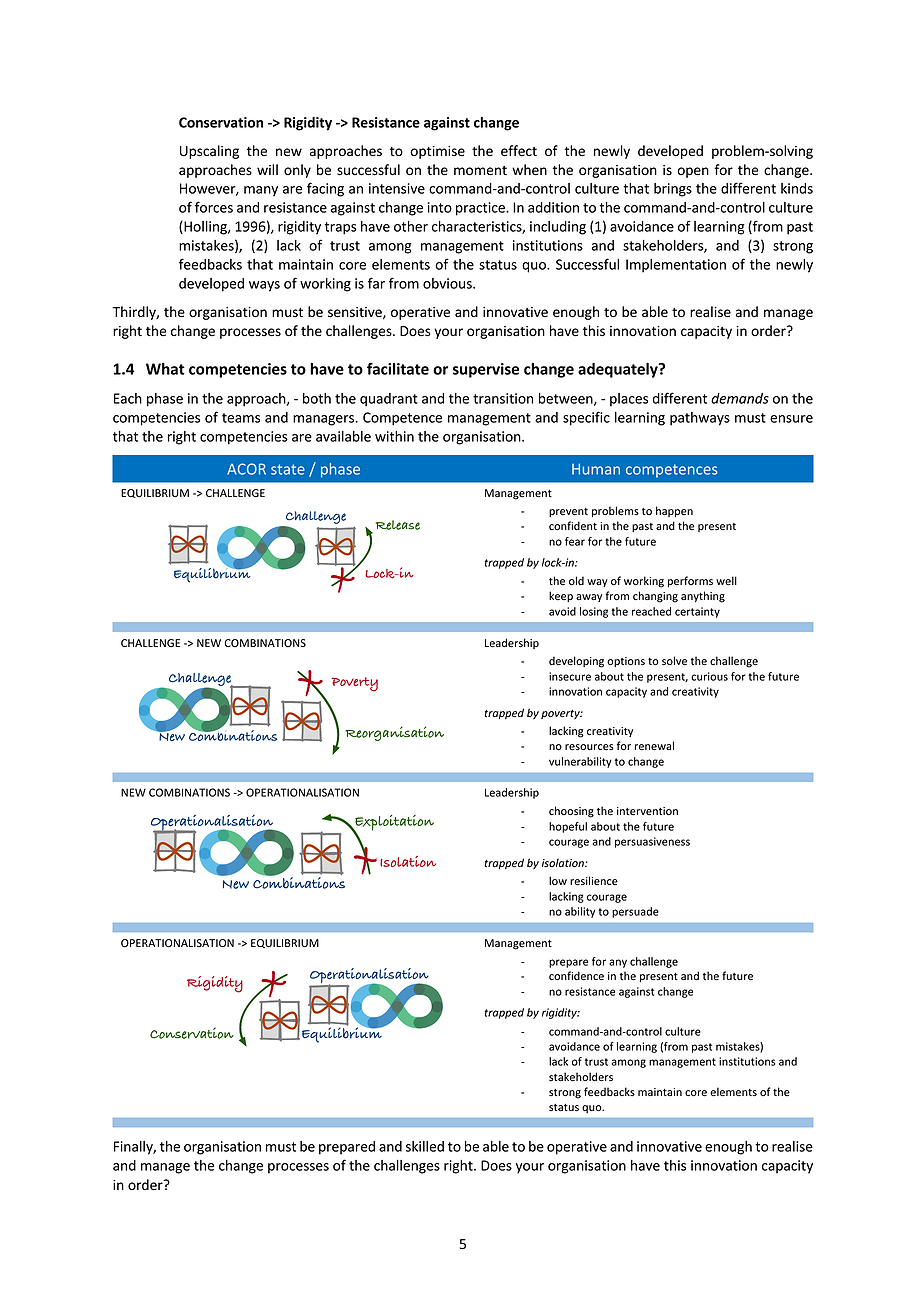  What do you see at coordinates (480, 171) in the screenshot?
I see `moment` at bounding box center [480, 171].
